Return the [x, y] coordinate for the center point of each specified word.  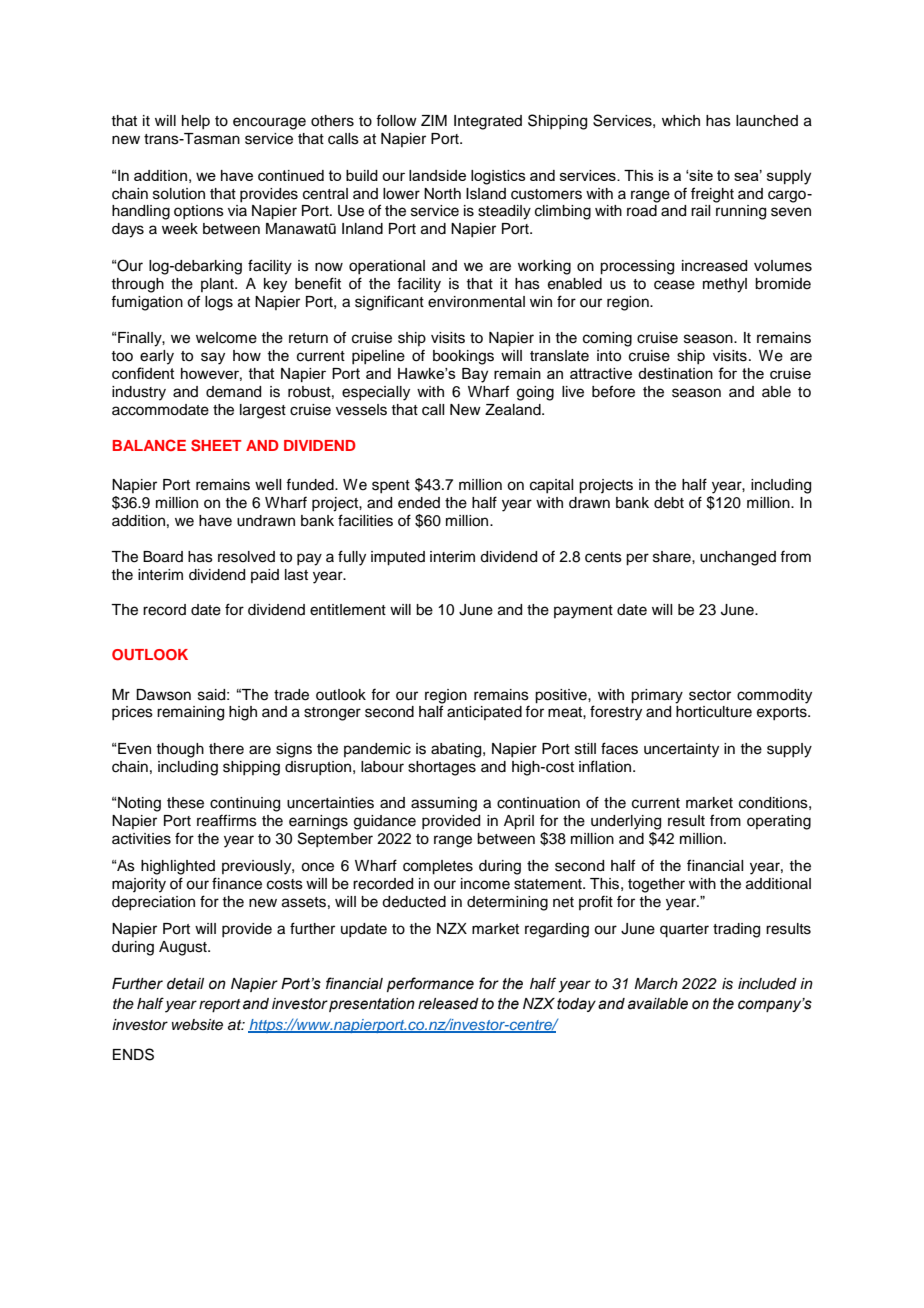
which [681, 121]
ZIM [434, 120]
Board [163, 557]
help [196, 122]
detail [185, 984]
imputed [398, 558]
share [673, 557]
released [448, 1004]
